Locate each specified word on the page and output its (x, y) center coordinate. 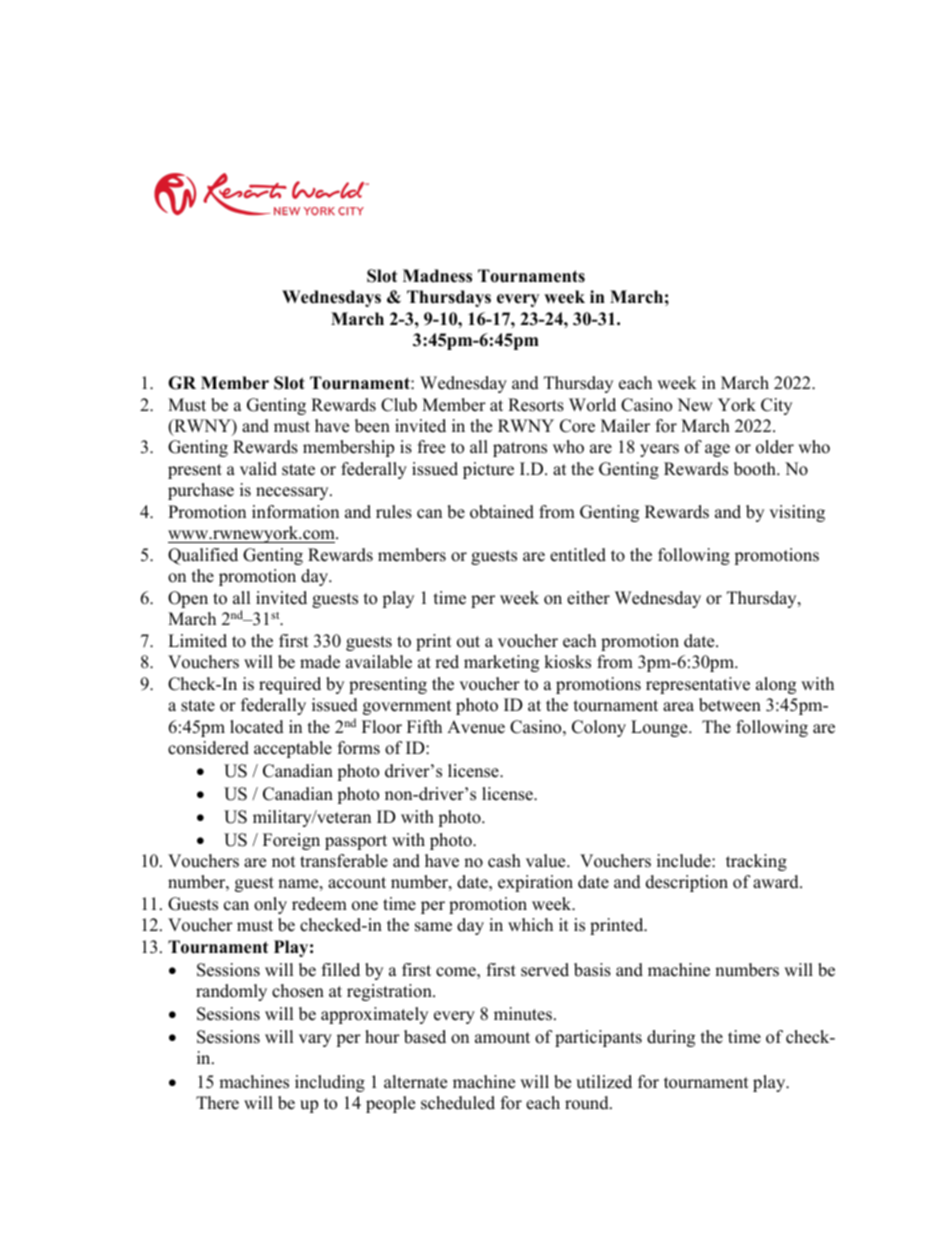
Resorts (536, 405)
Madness (437, 276)
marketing (501, 663)
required (290, 685)
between (730, 705)
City (776, 406)
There (217, 1103)
